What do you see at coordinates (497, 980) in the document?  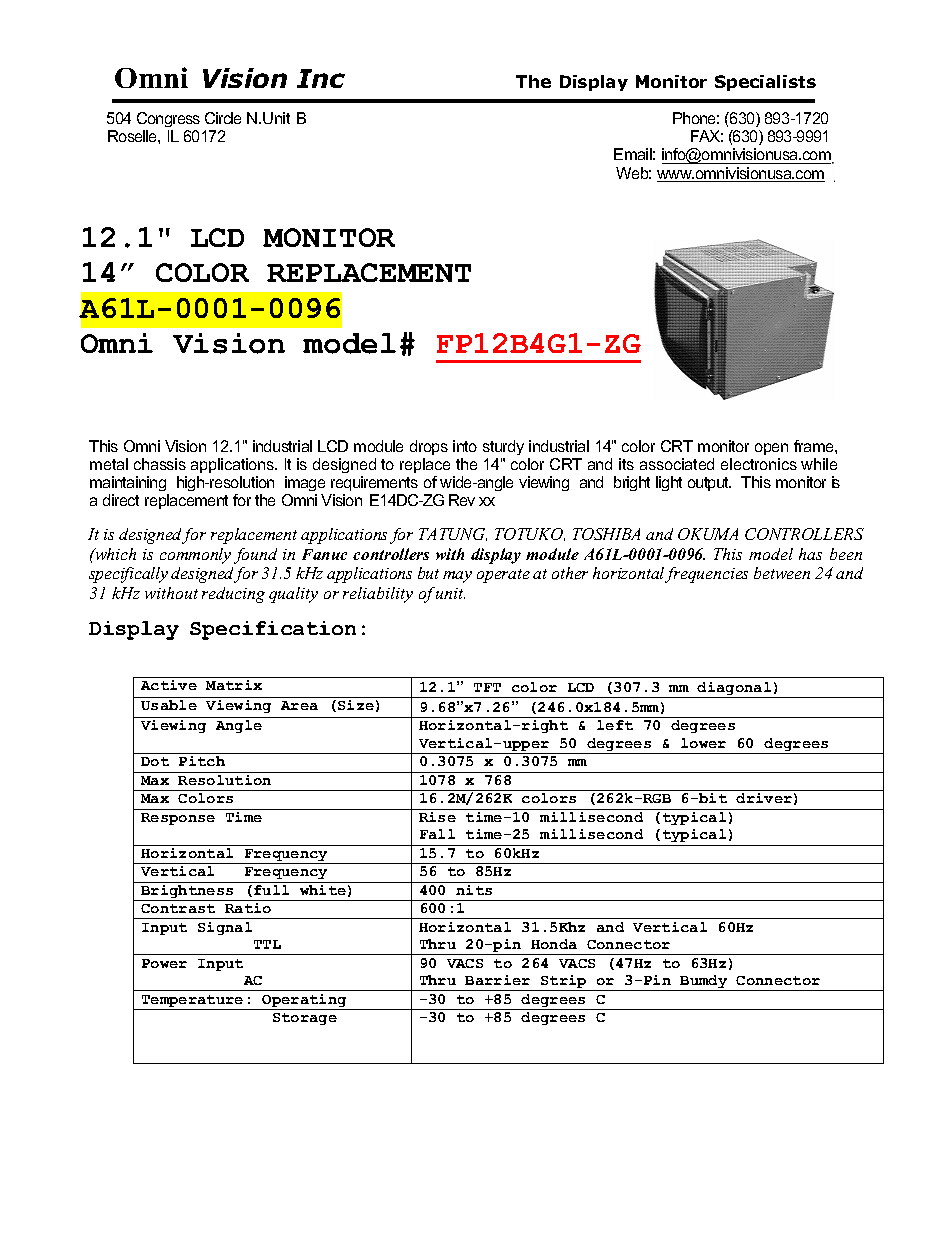 I see `Barrier` at bounding box center [497, 980].
